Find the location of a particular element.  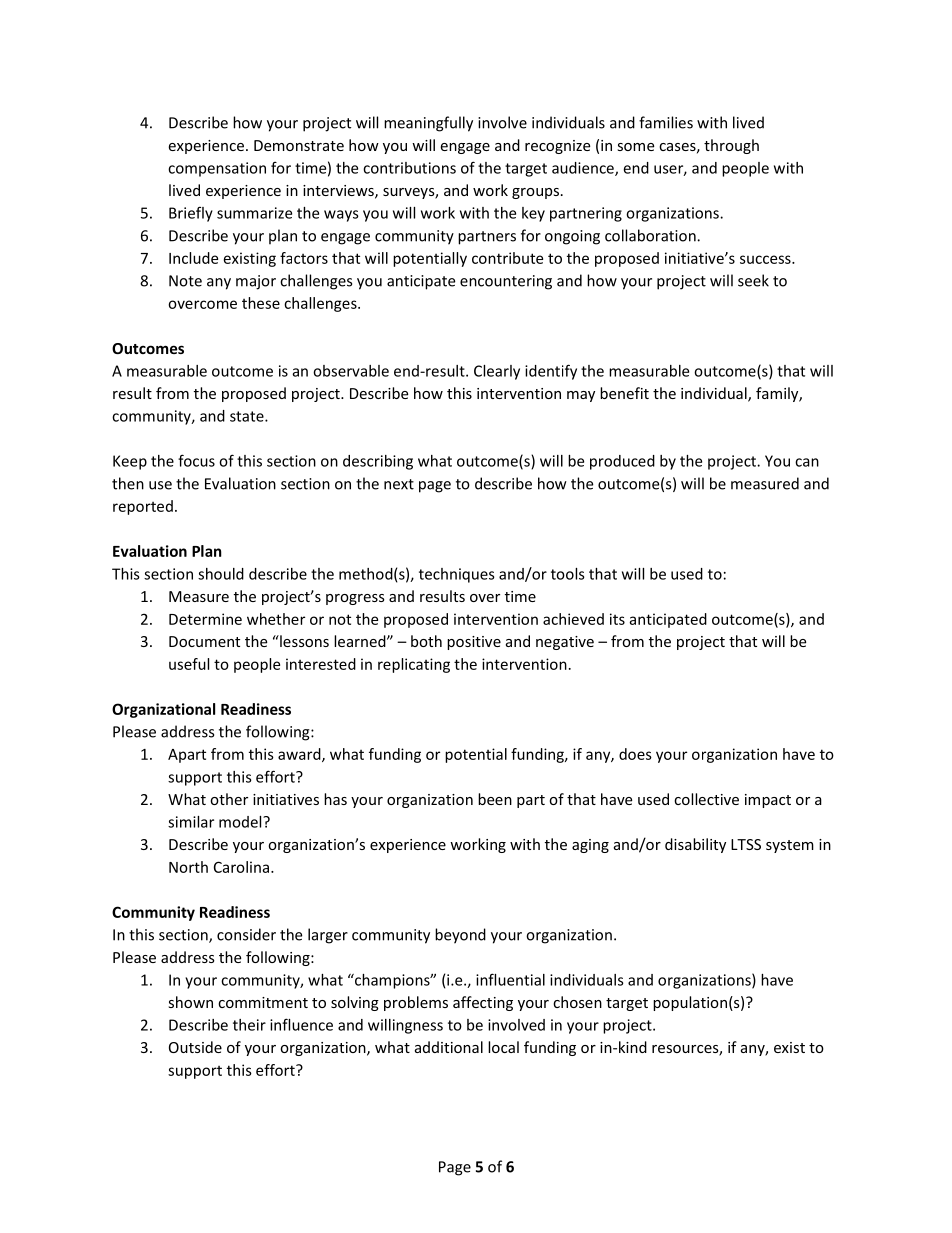

next is located at coordinates (399, 484).
